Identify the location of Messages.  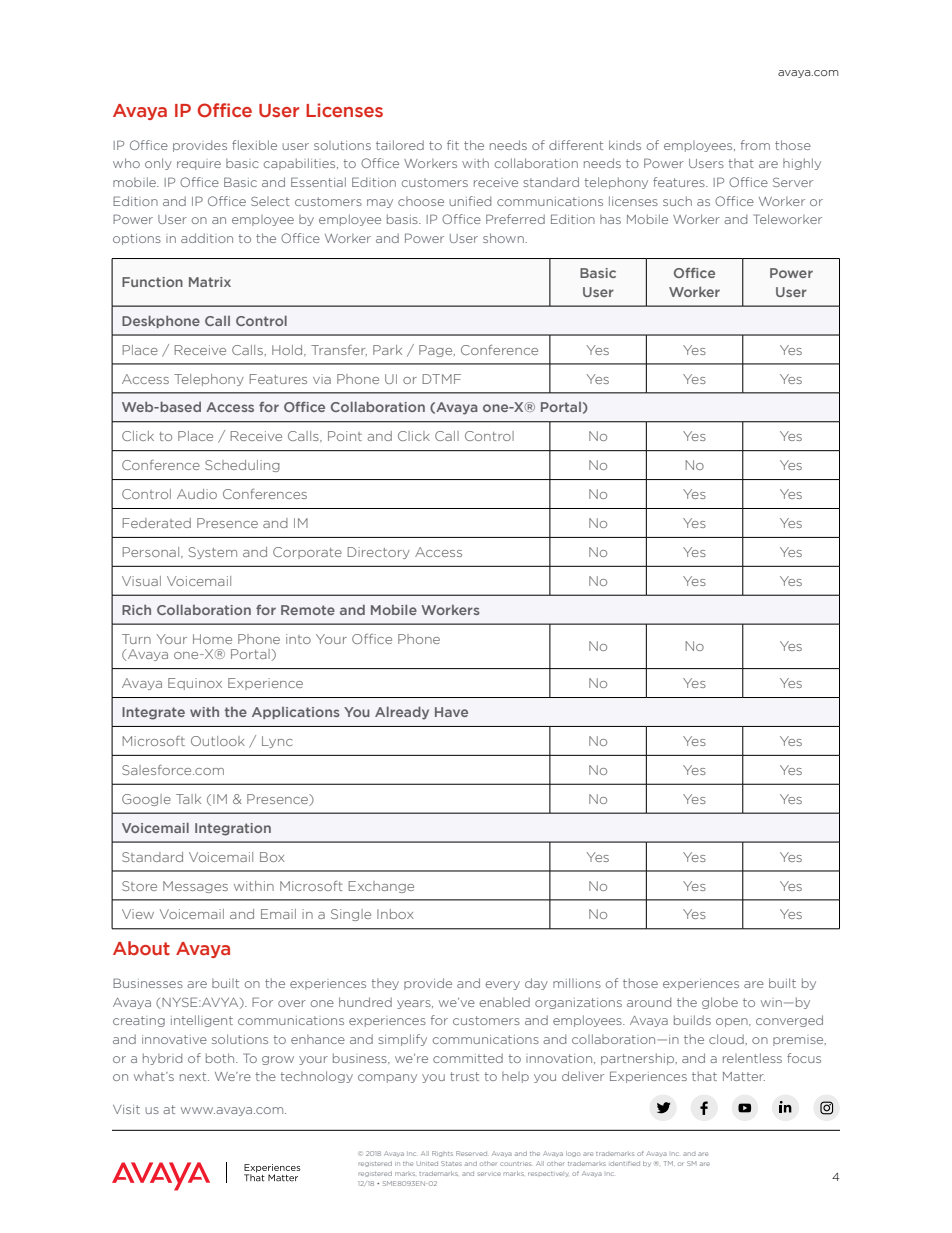
(195, 887).
